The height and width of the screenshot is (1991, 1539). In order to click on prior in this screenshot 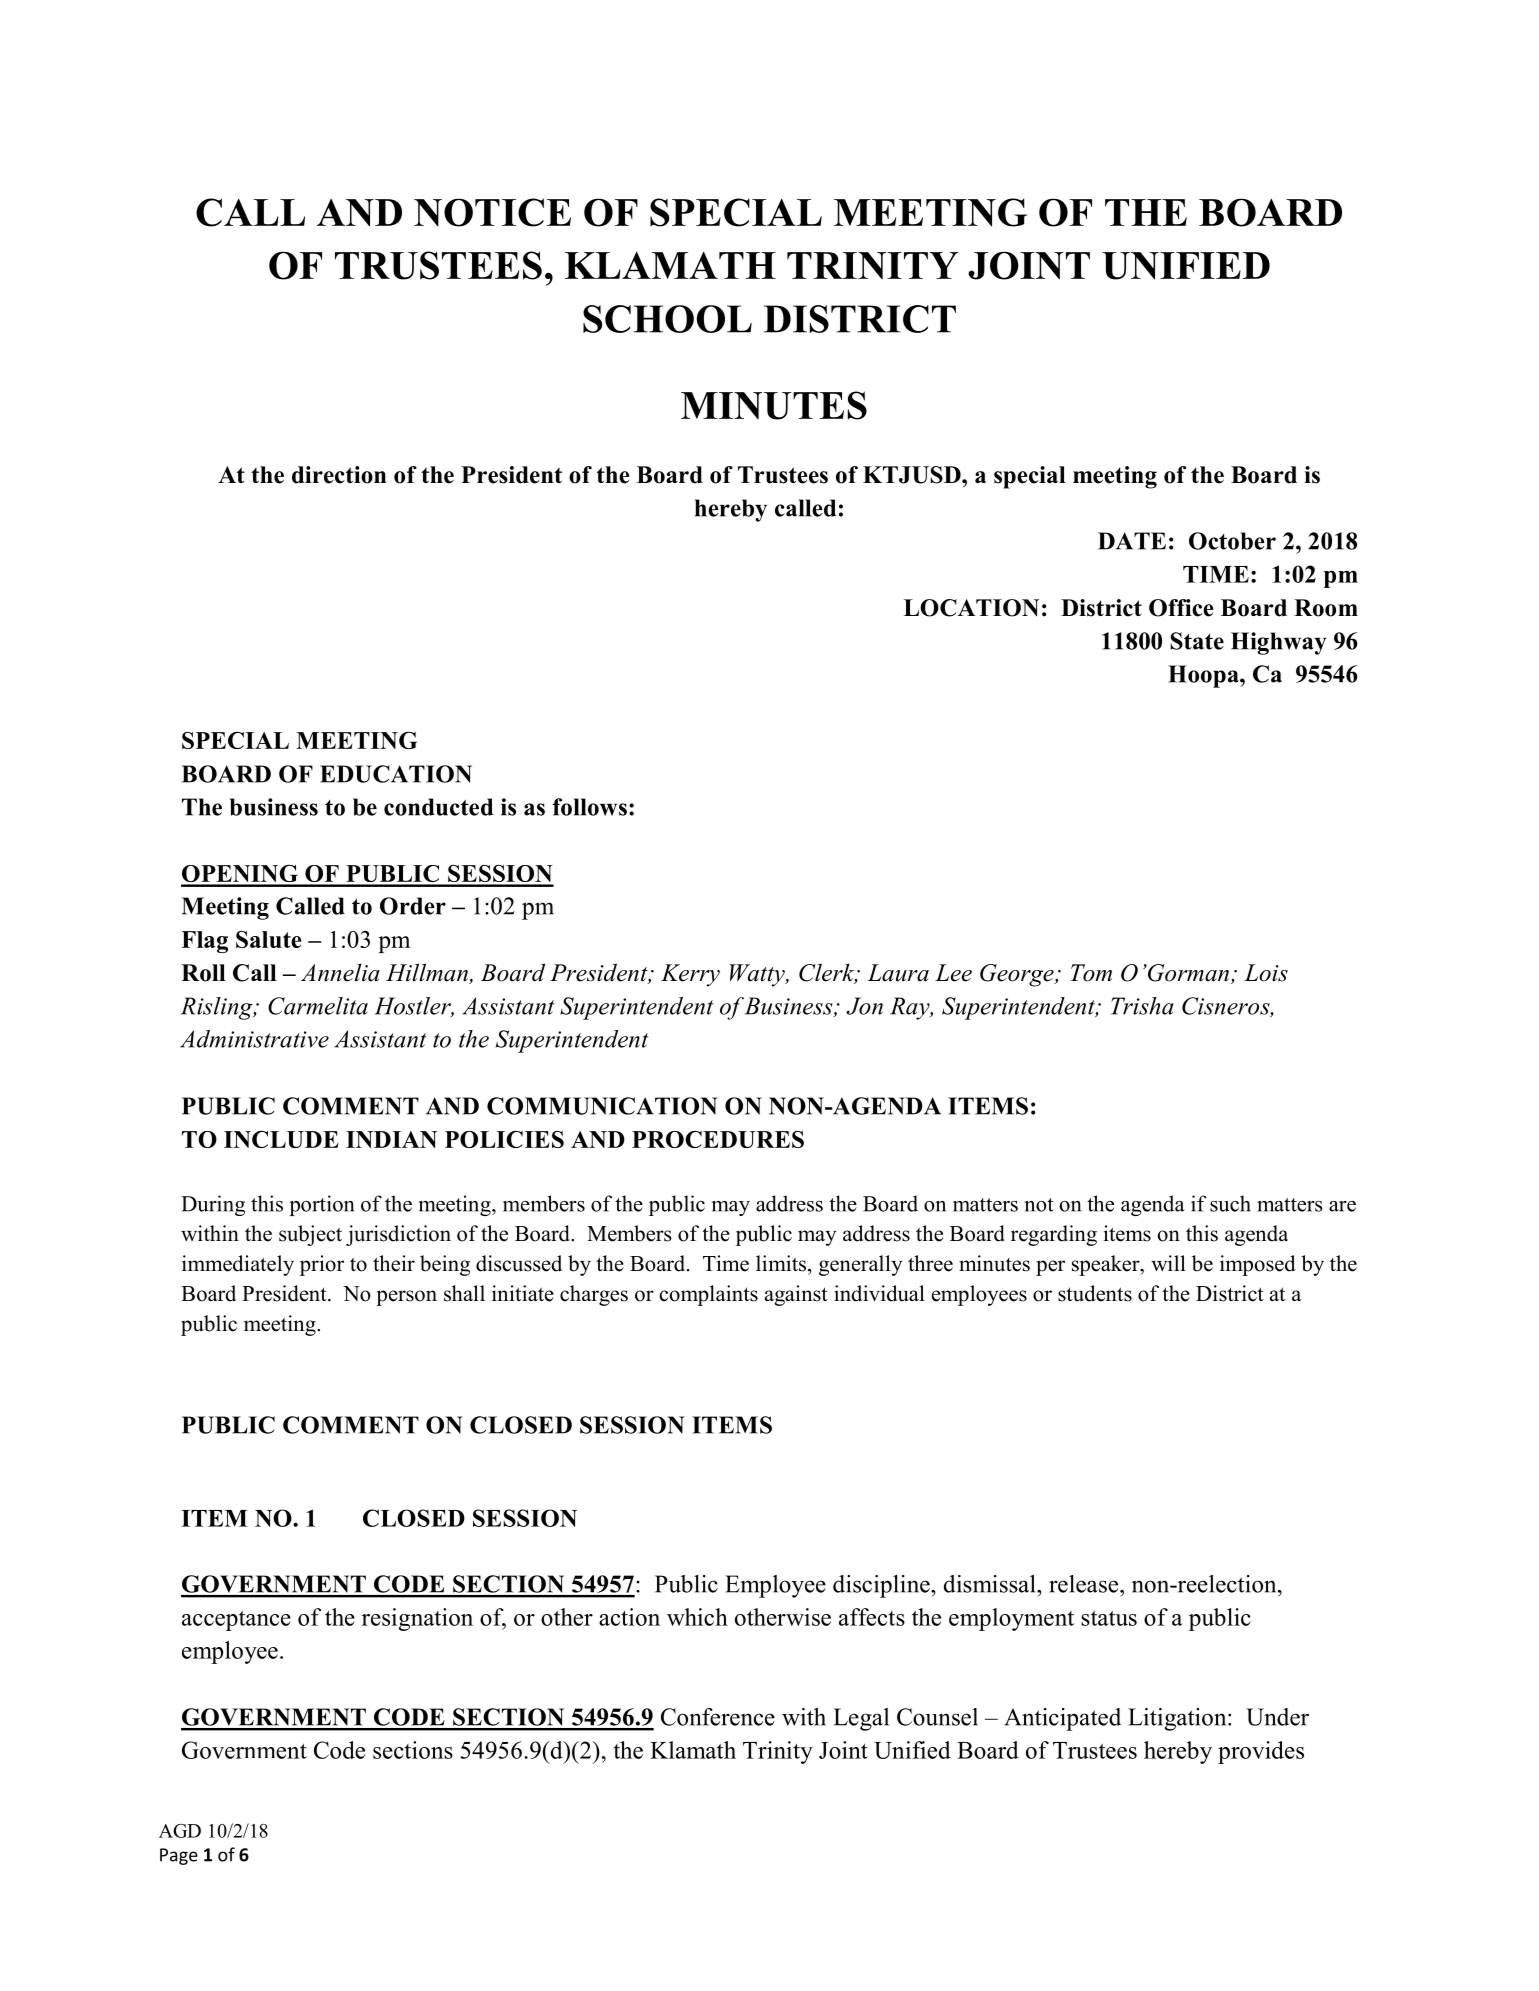, I will do `click(322, 1265)`.
